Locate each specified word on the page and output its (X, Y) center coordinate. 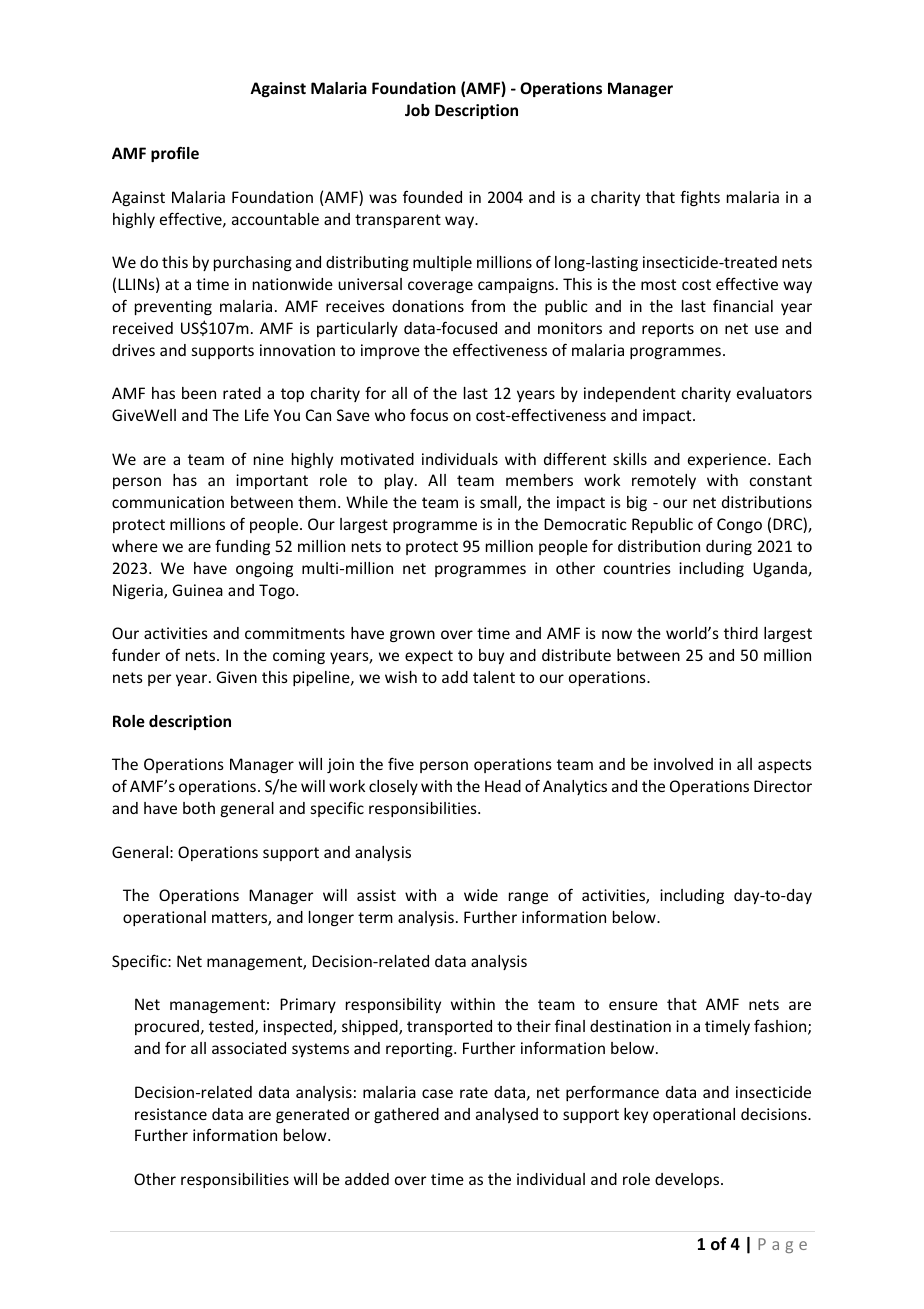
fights (700, 198)
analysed (507, 1115)
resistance (171, 1114)
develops (688, 1180)
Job (417, 110)
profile (175, 154)
